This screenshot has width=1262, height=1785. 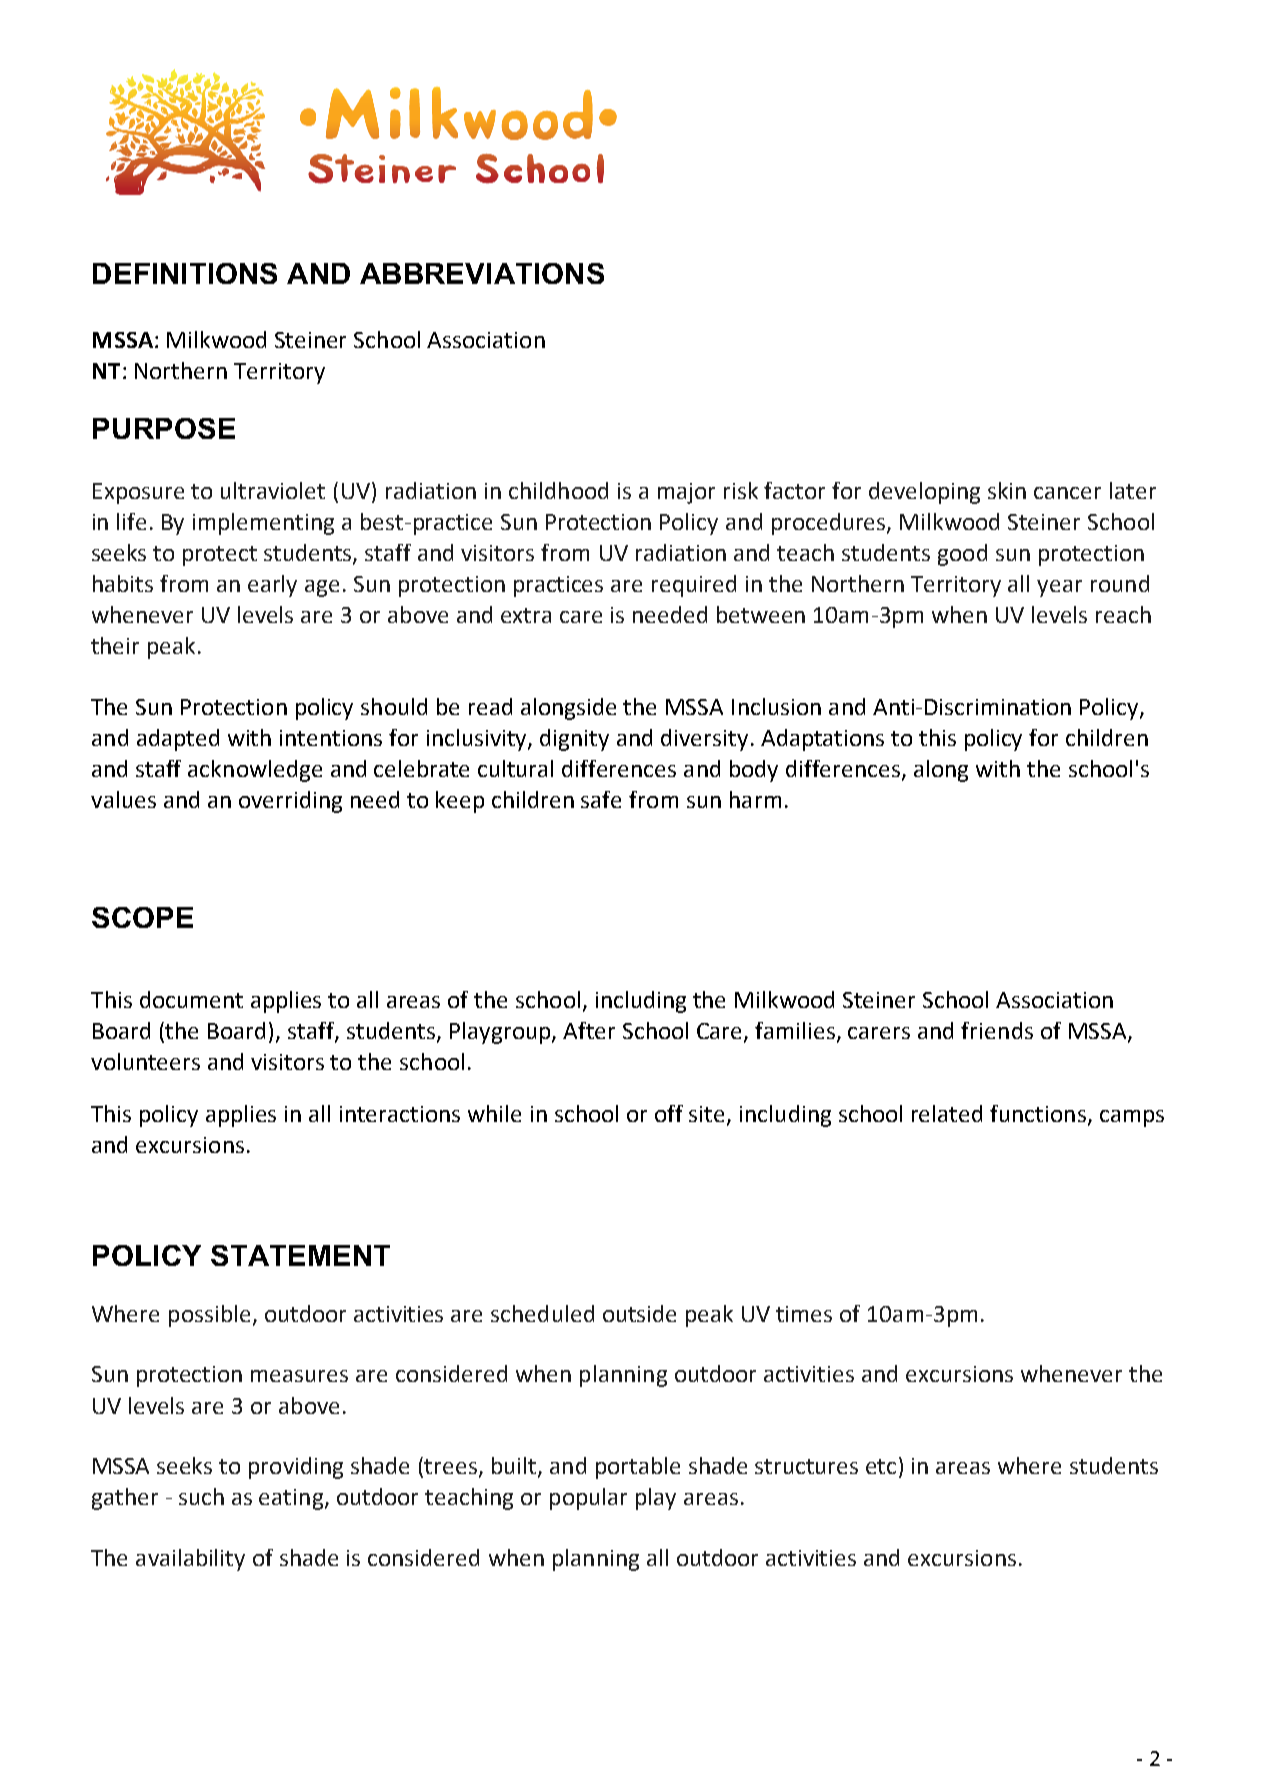 What do you see at coordinates (997, 1030) in the screenshot?
I see `friends` at bounding box center [997, 1030].
